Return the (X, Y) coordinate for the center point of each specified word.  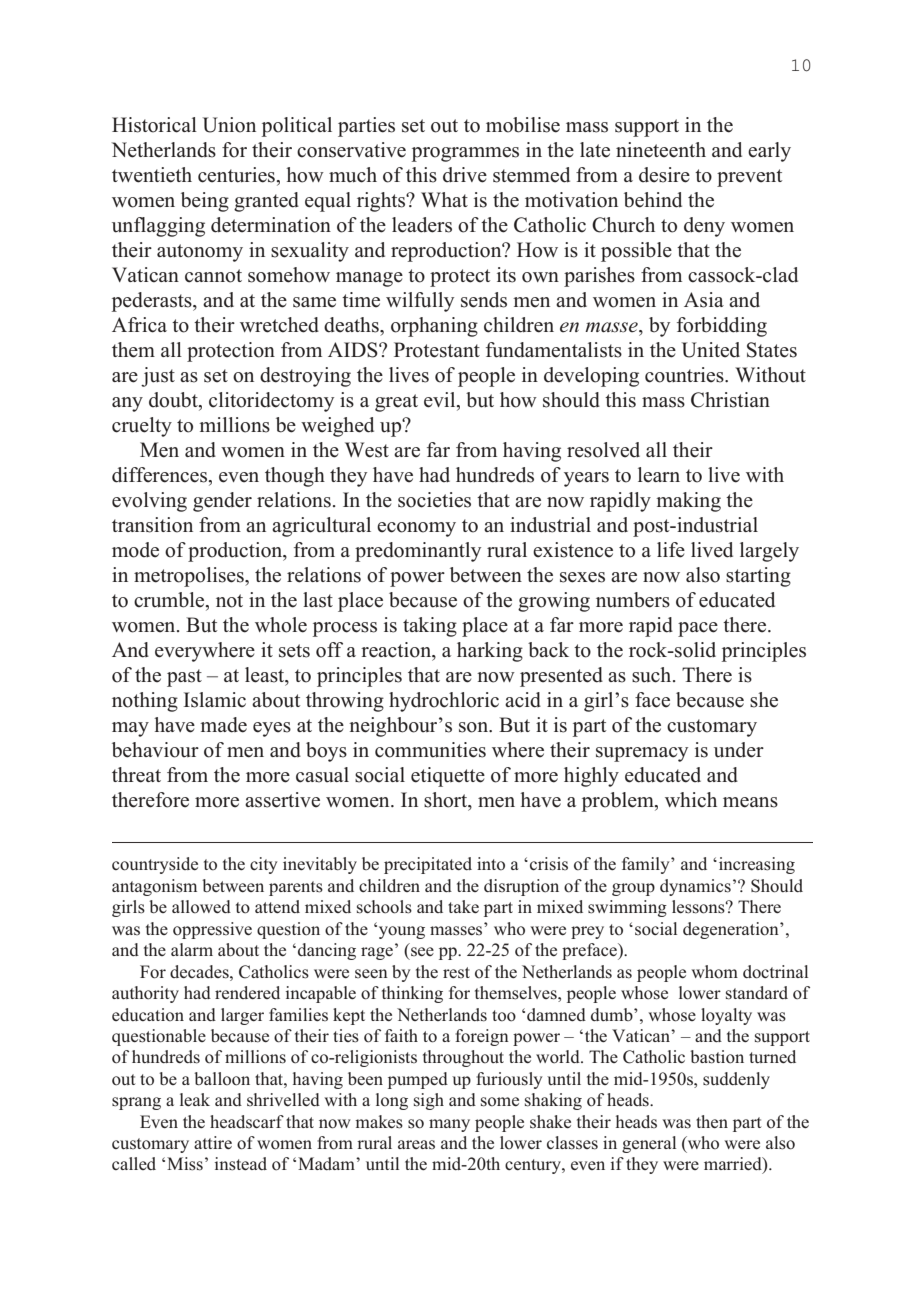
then (712, 1121)
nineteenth (661, 150)
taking (430, 627)
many (449, 1125)
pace (698, 629)
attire (213, 1142)
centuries (236, 175)
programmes (465, 154)
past (184, 678)
